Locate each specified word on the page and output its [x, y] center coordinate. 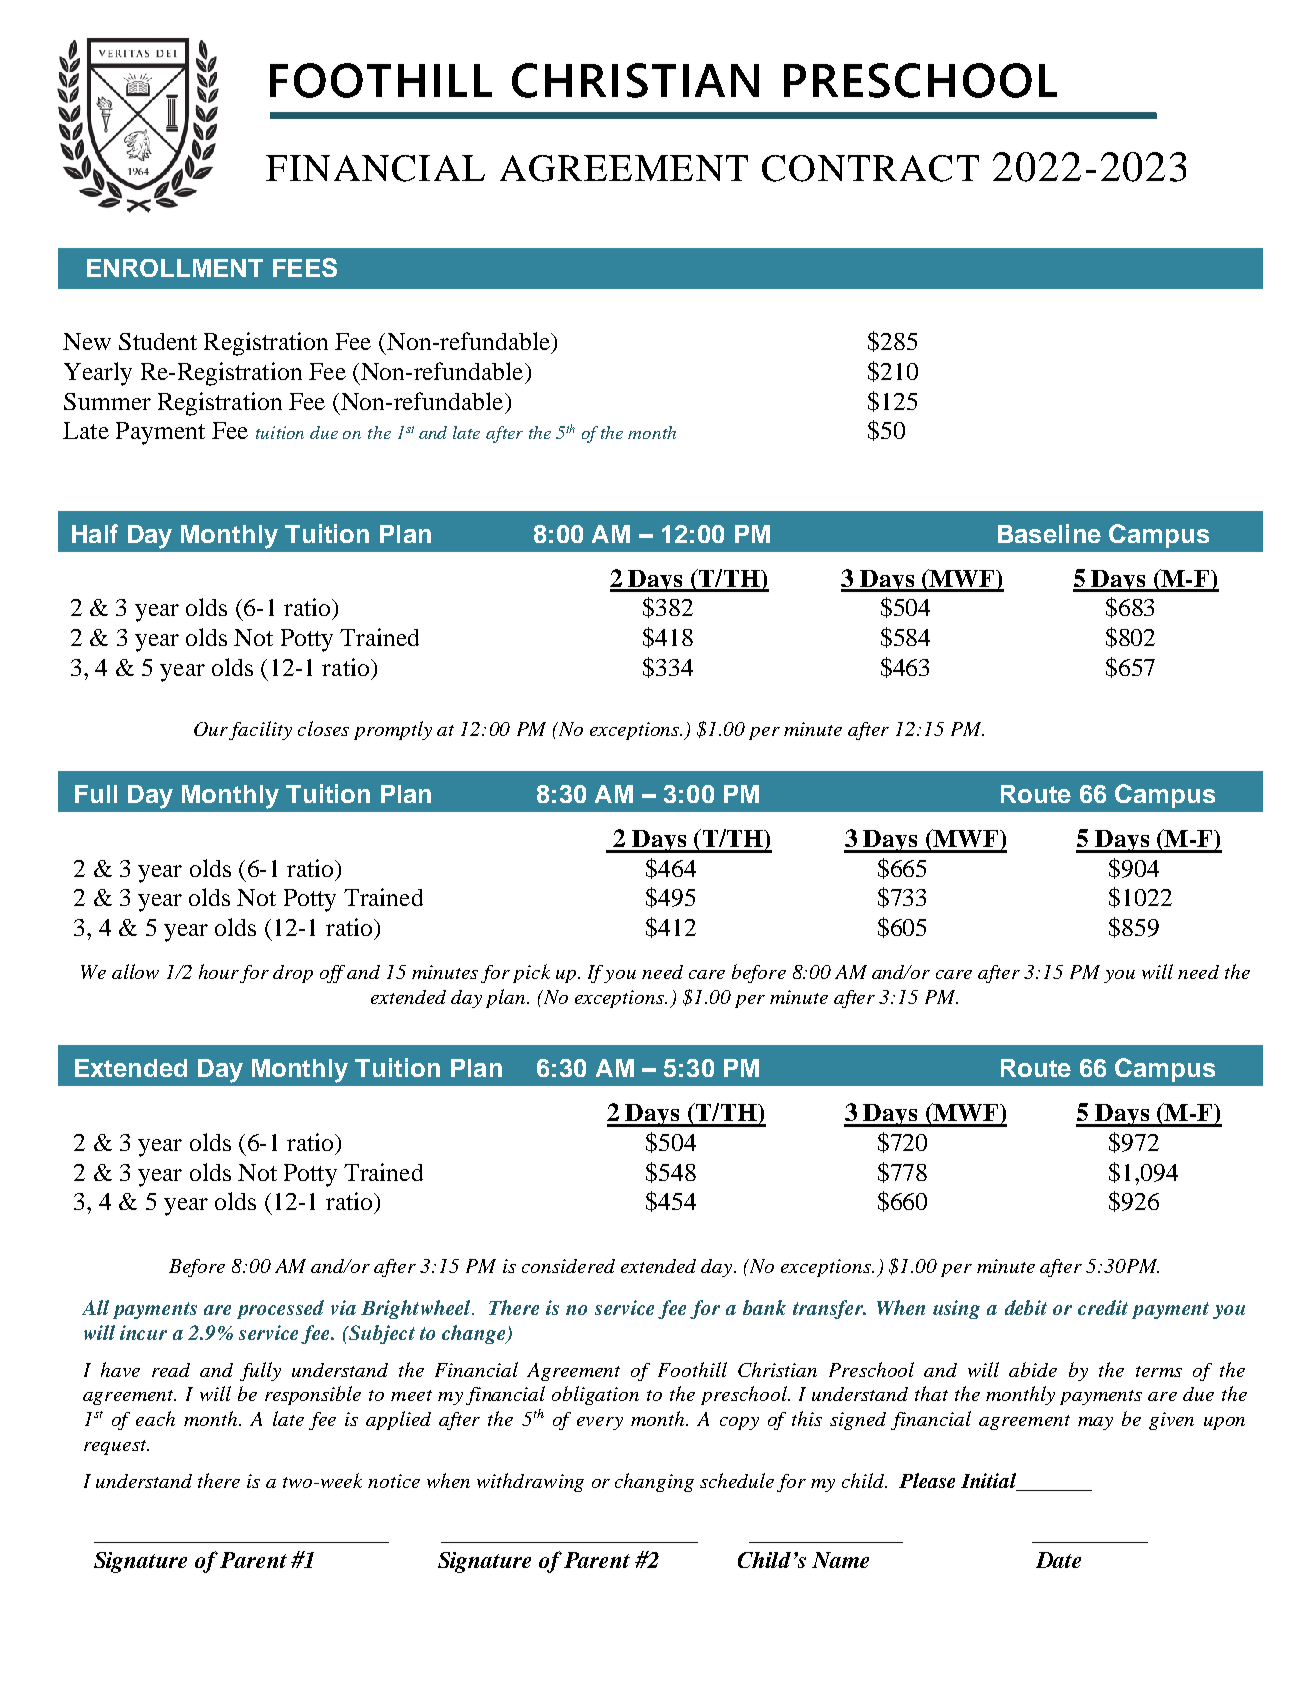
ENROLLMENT [175, 268]
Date [1058, 1560]
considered [568, 1266]
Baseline [1049, 533]
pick [531, 973]
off [332, 974]
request [116, 1447]
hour [219, 971]
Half [95, 533]
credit [1103, 1307]
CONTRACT [870, 168]
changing [654, 1482]
